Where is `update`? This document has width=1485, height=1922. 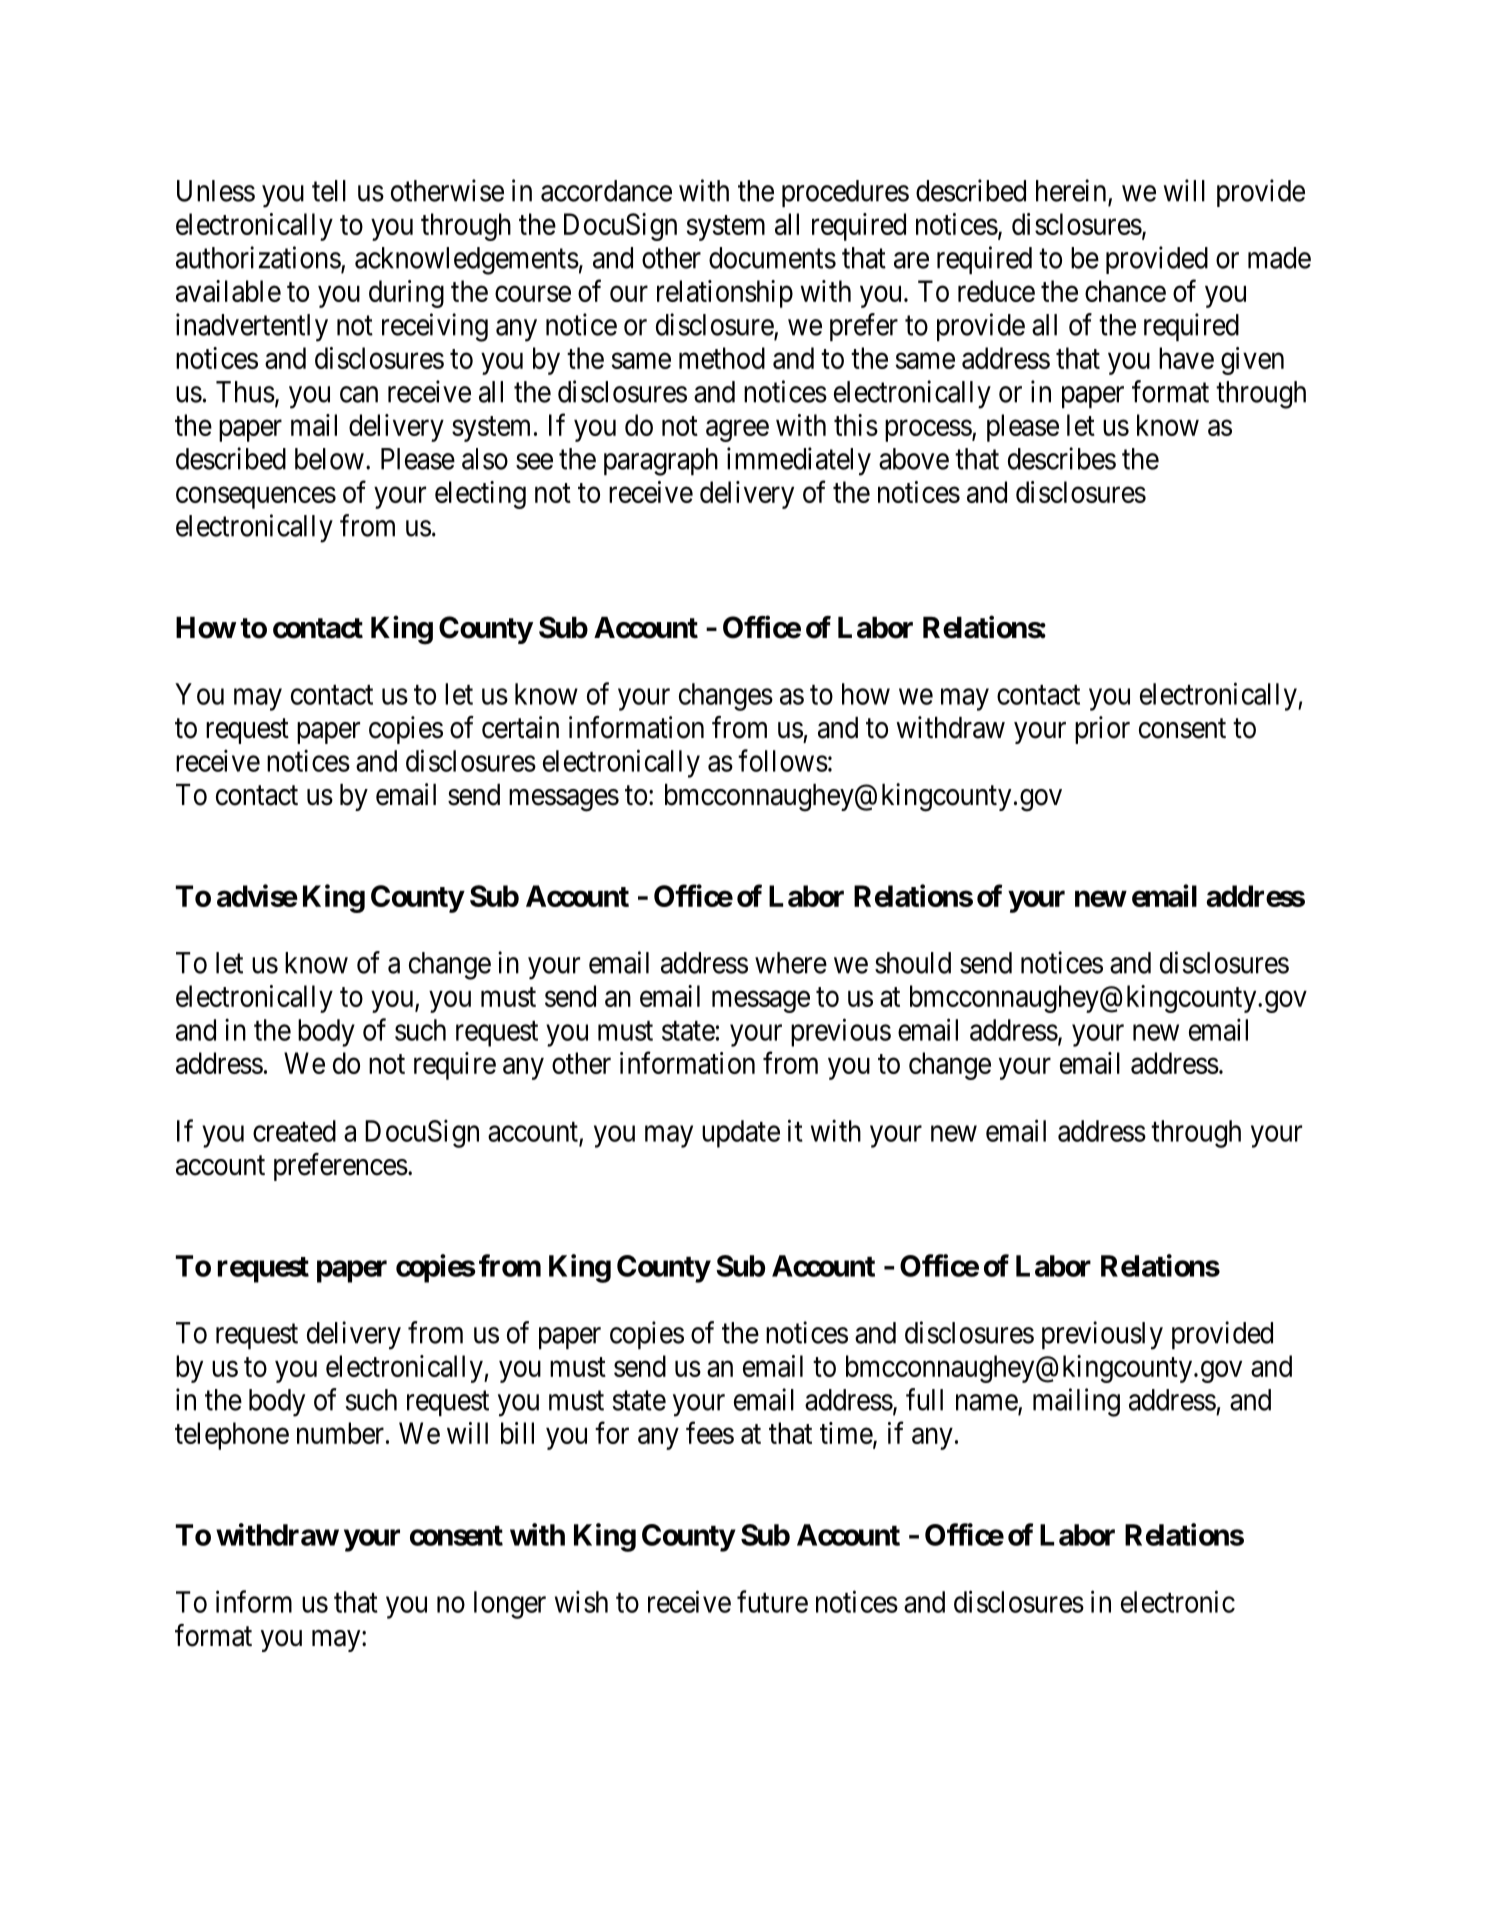
update is located at coordinates (741, 1134).
